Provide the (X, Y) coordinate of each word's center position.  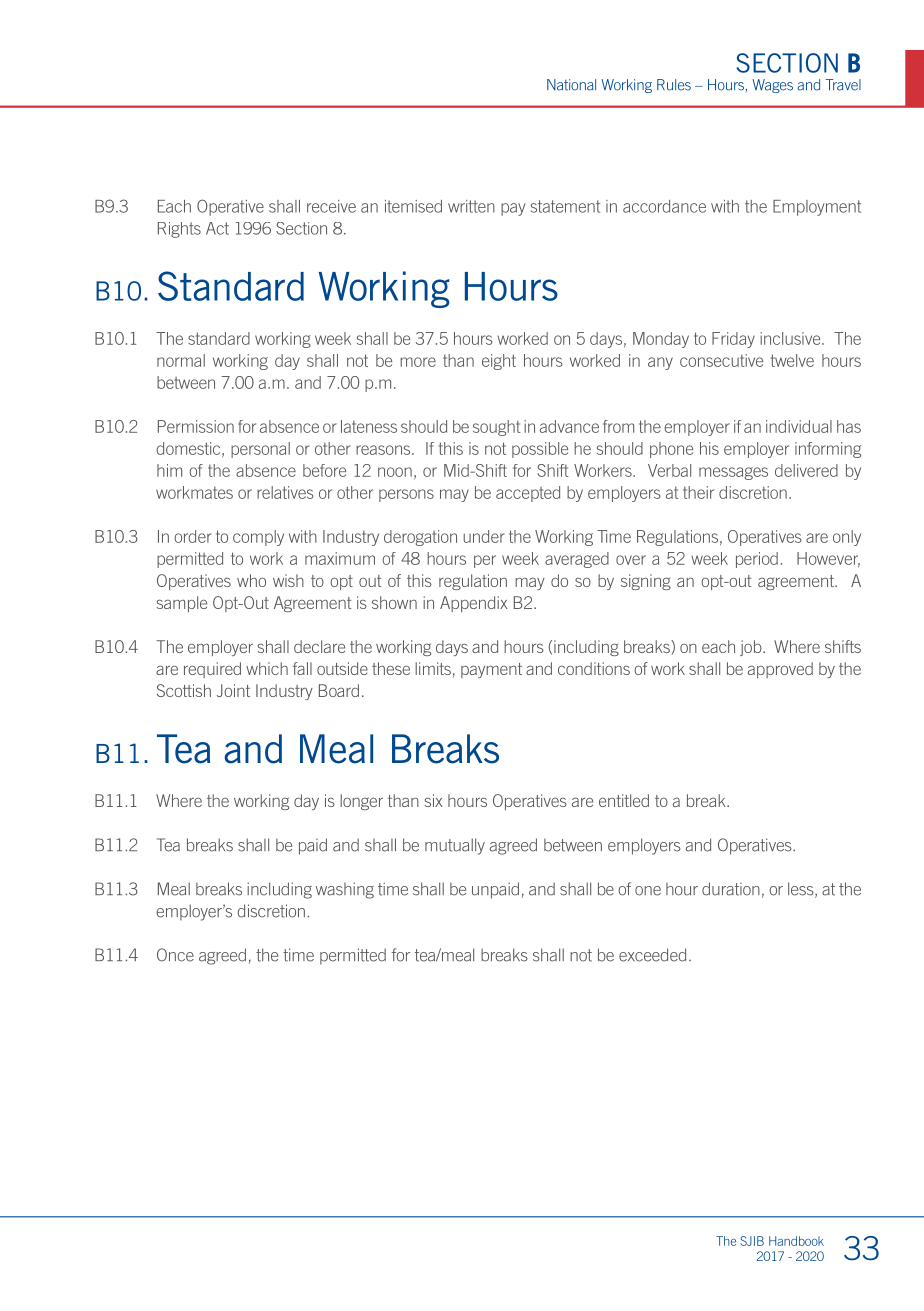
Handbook (796, 1241)
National (571, 85)
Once (175, 955)
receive (331, 206)
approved (780, 670)
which (267, 668)
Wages (772, 86)
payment (491, 670)
